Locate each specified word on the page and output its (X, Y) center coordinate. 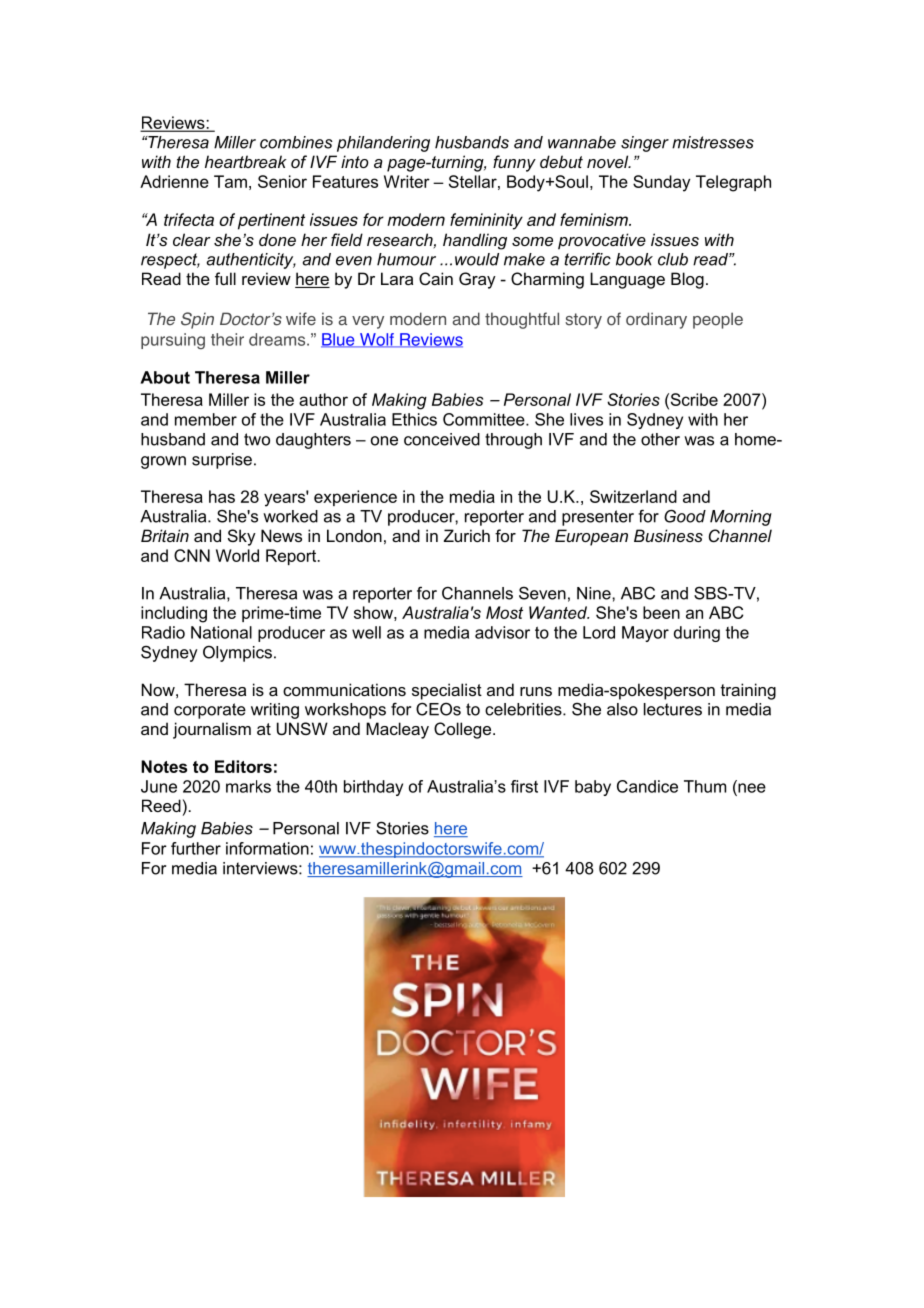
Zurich (467, 535)
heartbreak (246, 161)
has (222, 496)
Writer (407, 181)
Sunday (661, 183)
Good (685, 516)
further (196, 848)
